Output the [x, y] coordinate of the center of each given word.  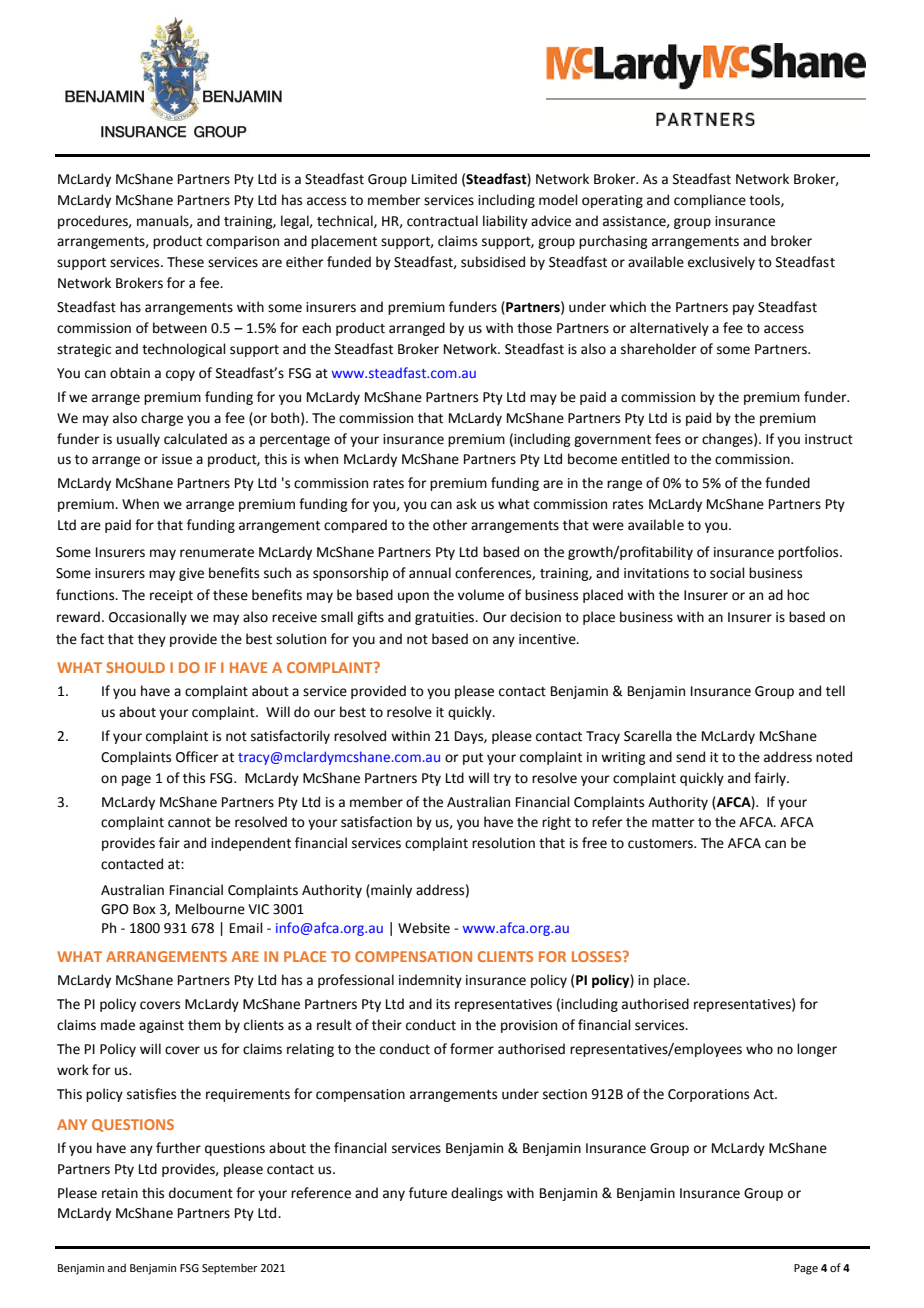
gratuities [446, 618]
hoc [798, 595]
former [472, 1049]
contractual [442, 221]
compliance [710, 201]
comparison [242, 242]
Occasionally [148, 618]
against [161, 1026]
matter [673, 823]
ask [466, 504]
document [201, 1193]
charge [162, 419]
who [759, 1049]
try [502, 780]
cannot [189, 823]
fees [668, 439]
